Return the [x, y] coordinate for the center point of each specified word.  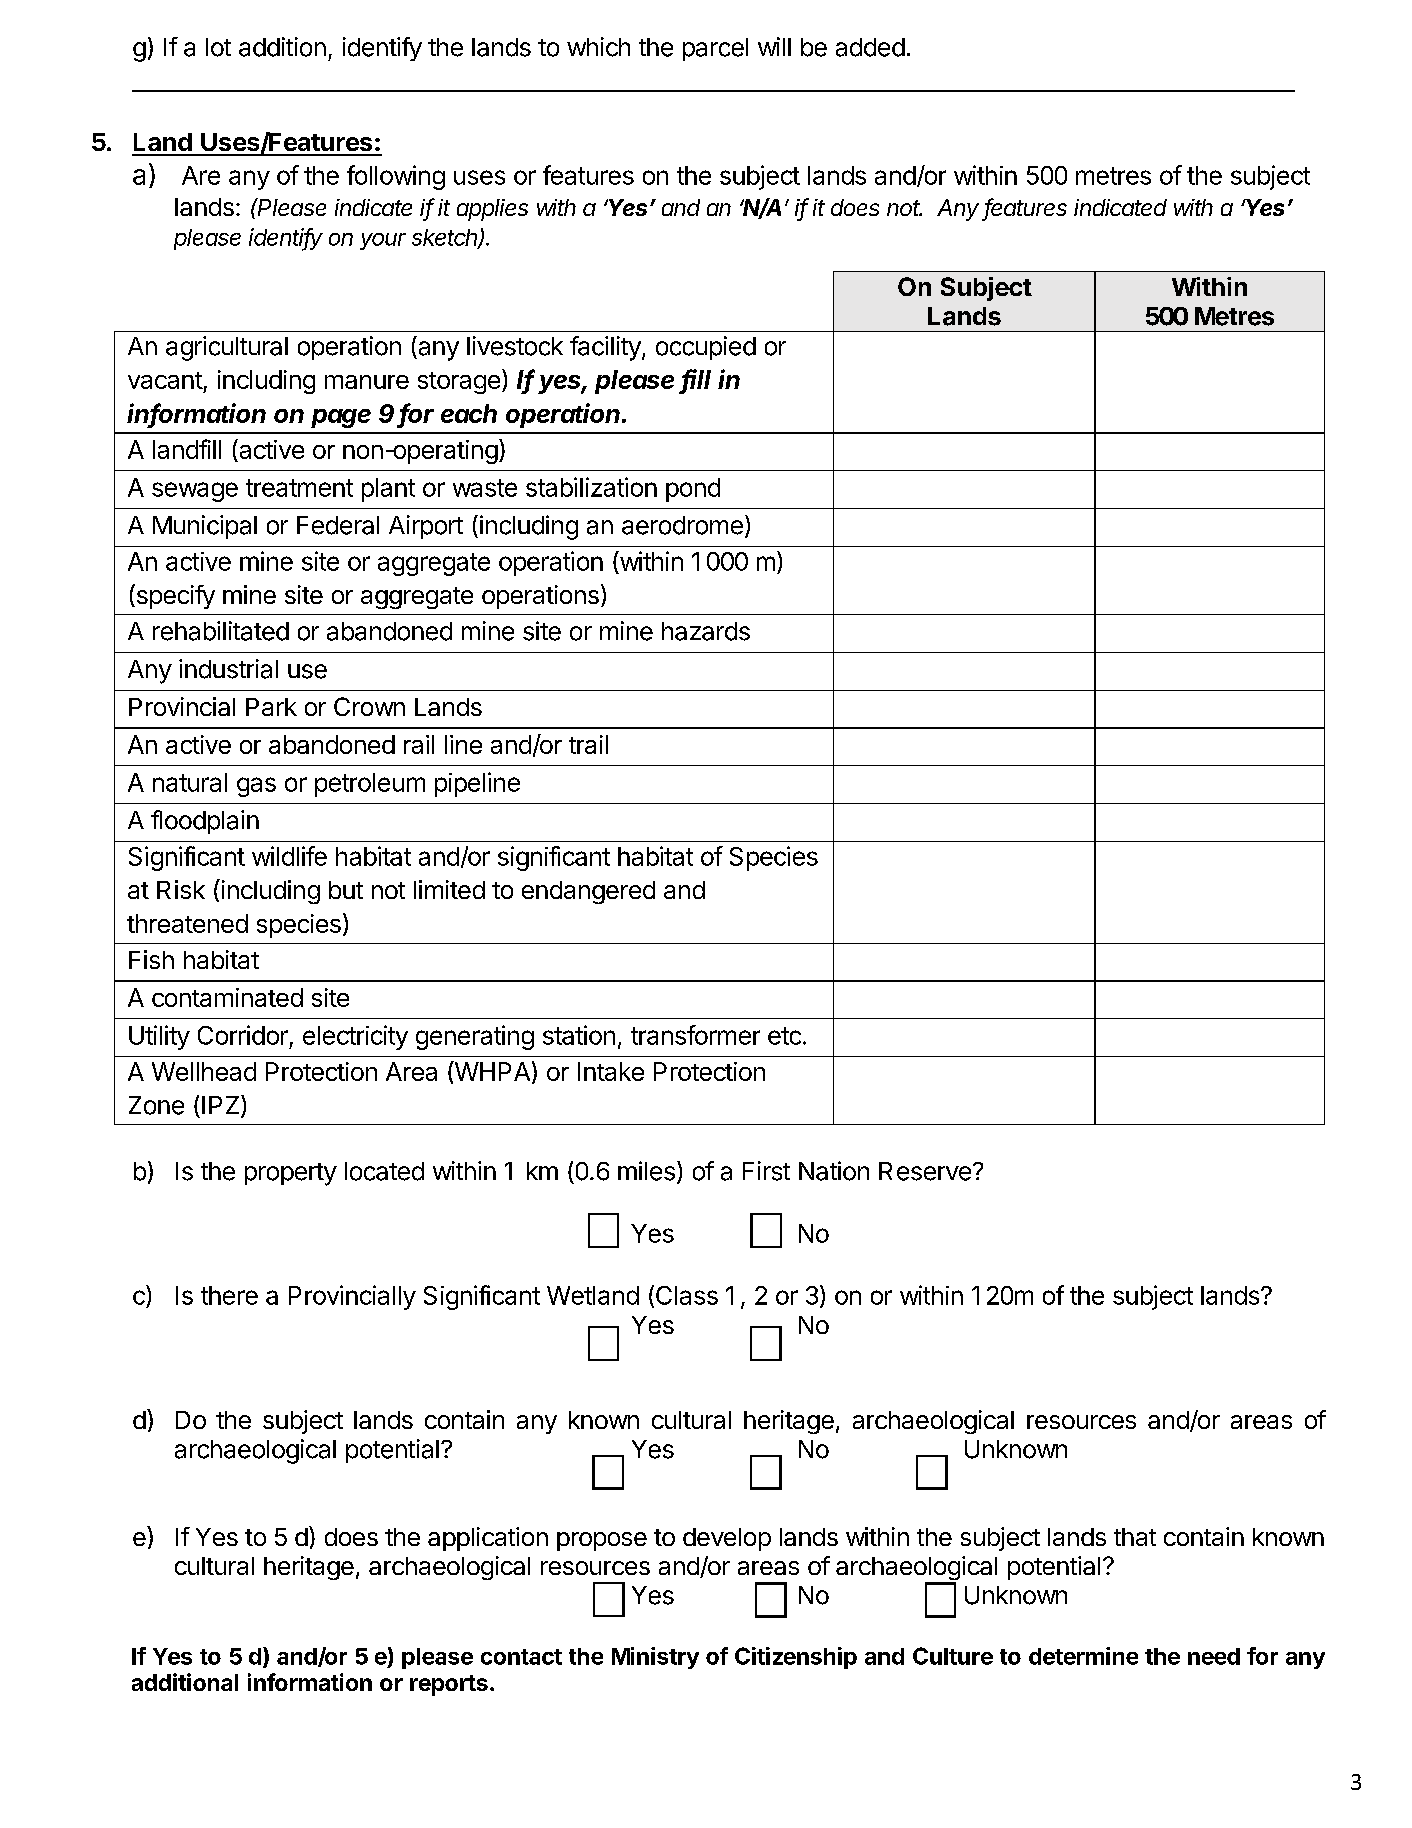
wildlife [289, 856]
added [870, 47]
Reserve [925, 1171]
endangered [588, 892]
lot [218, 47]
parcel [715, 49]
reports [449, 1685]
